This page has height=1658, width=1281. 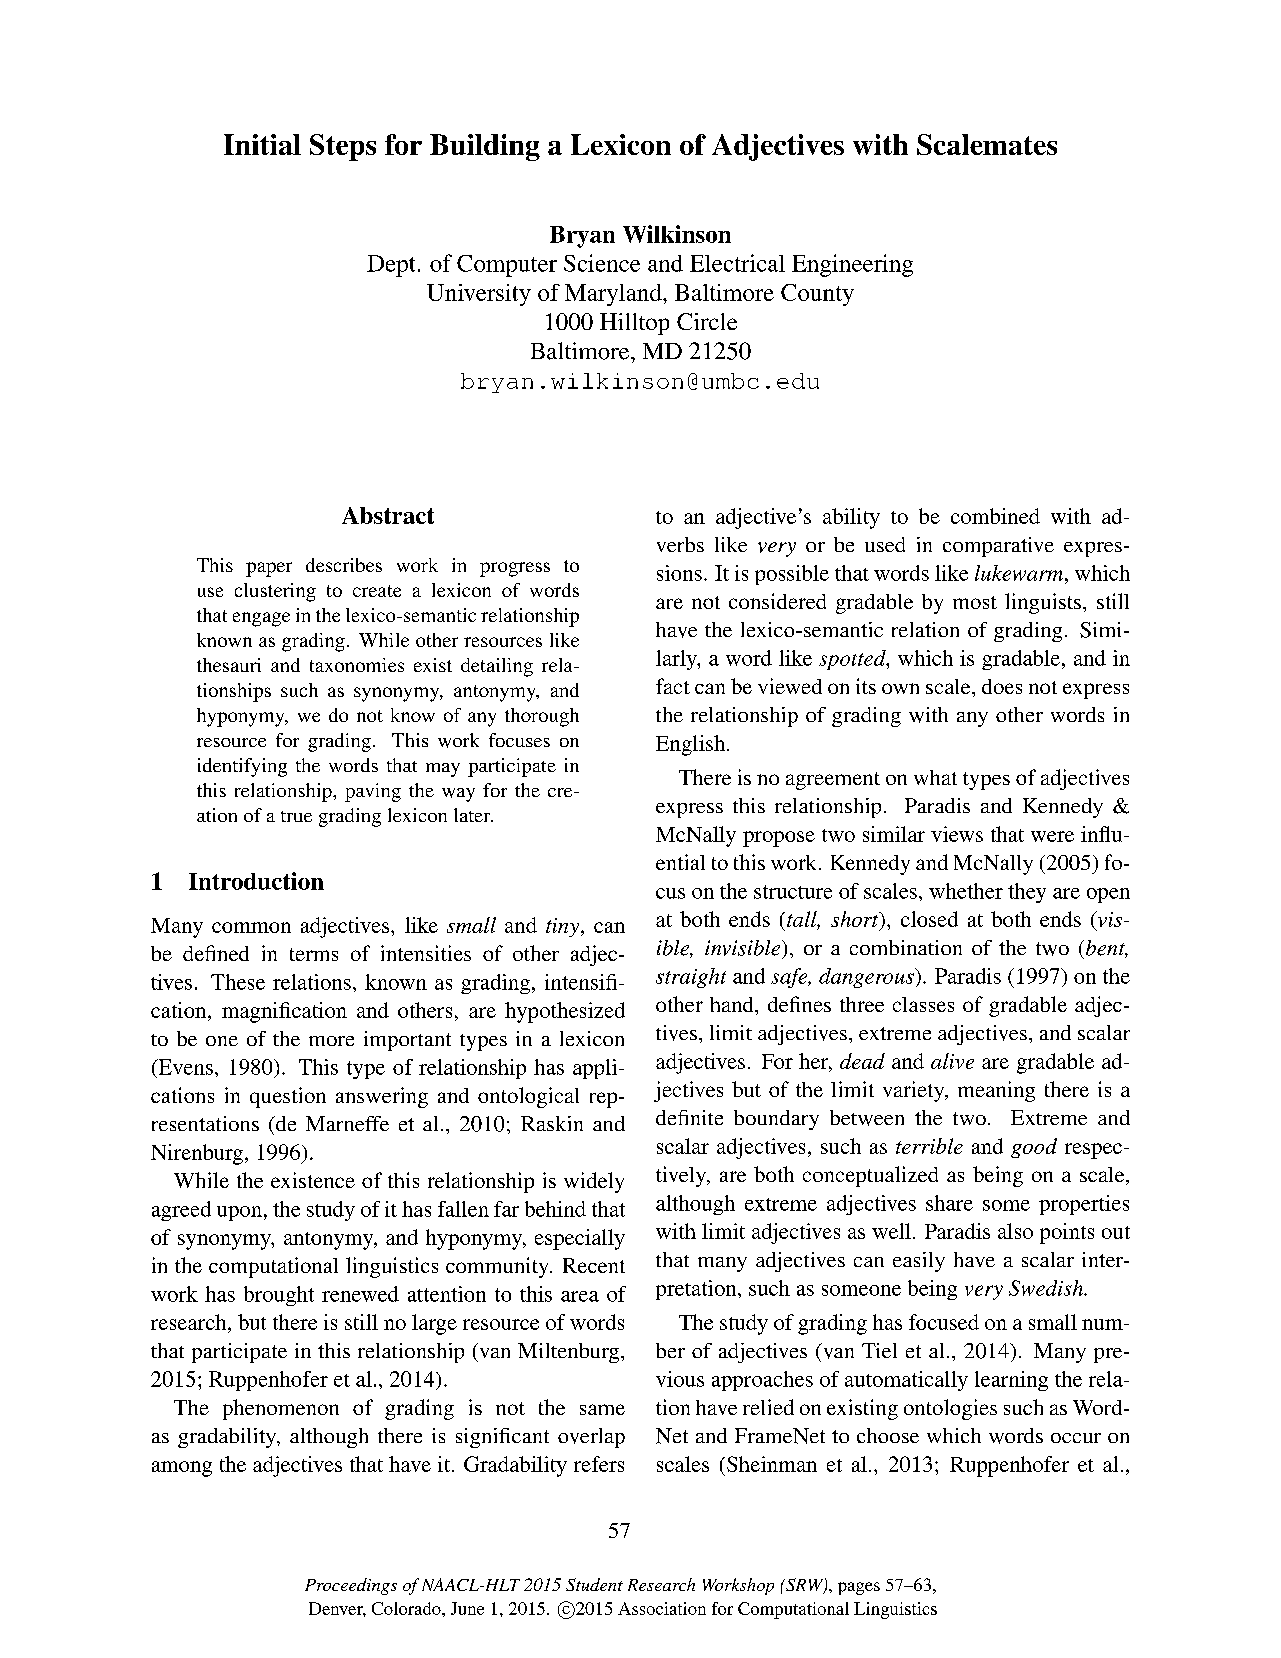 I want to click on Proceedings, so click(x=351, y=1586).
